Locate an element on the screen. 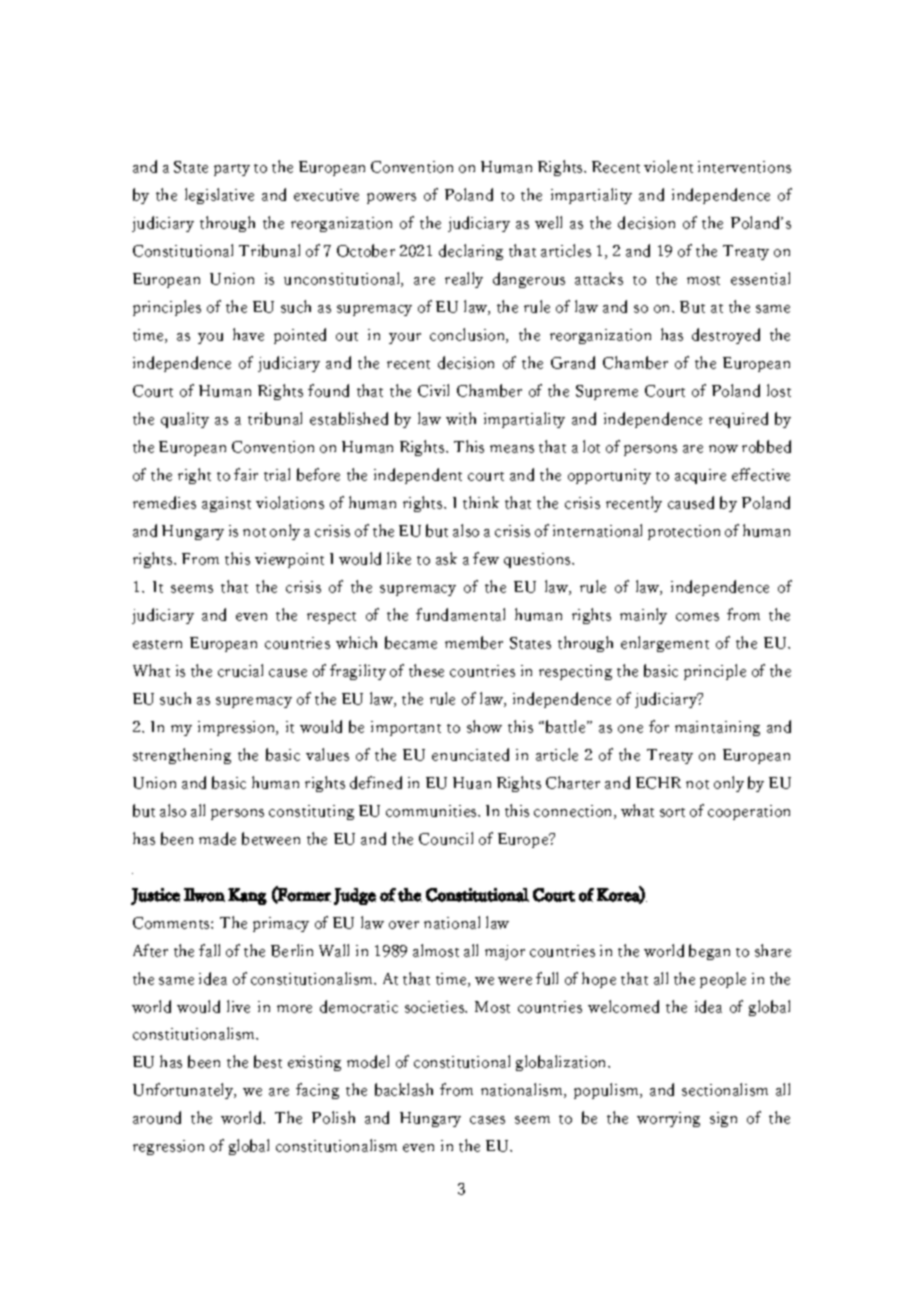 The height and width of the screenshot is (1308, 924). Unfortunately is located at coordinates (184, 1091).
